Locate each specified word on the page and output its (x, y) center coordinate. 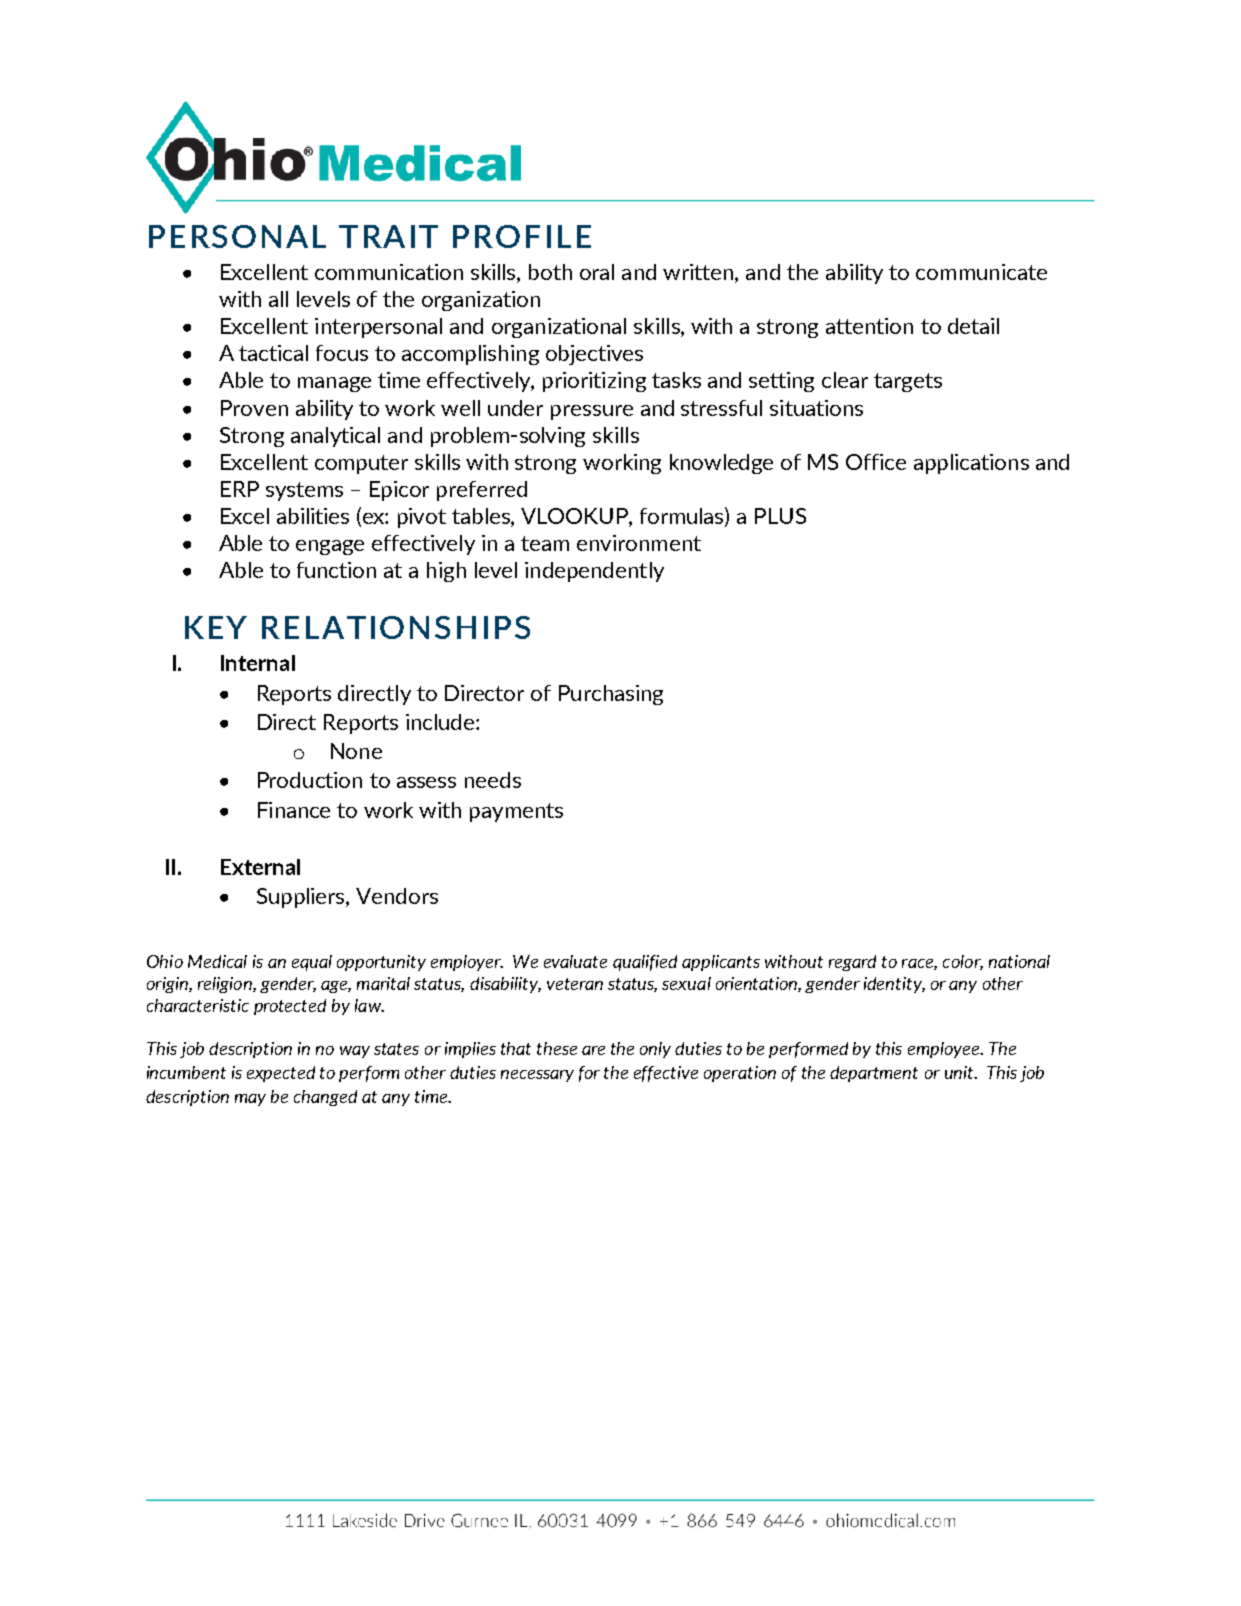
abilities (313, 516)
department (874, 1074)
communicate (981, 272)
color (963, 962)
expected (281, 1074)
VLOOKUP (575, 517)
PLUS (780, 516)
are (593, 1050)
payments (516, 812)
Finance (294, 810)
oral (597, 272)
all (278, 299)
